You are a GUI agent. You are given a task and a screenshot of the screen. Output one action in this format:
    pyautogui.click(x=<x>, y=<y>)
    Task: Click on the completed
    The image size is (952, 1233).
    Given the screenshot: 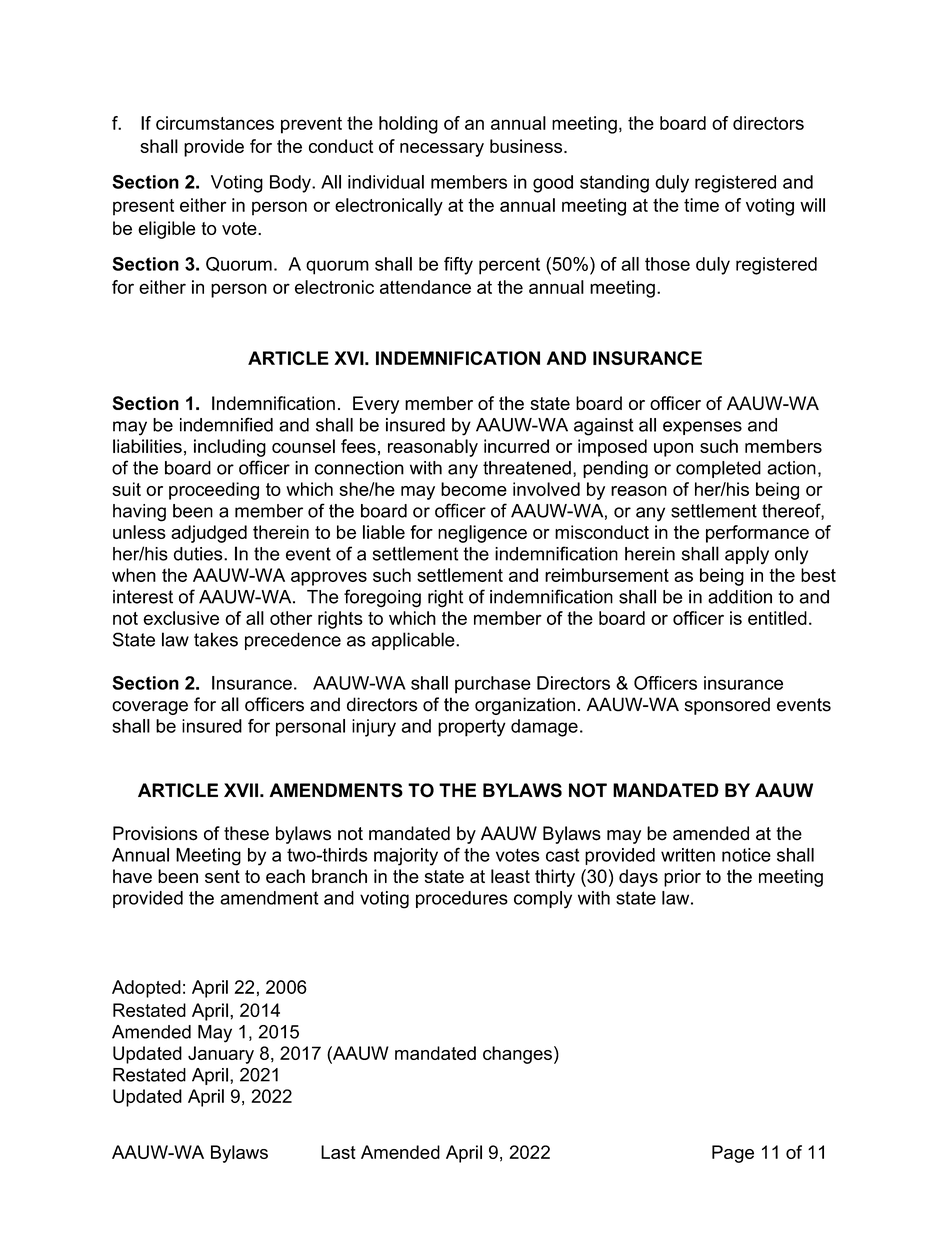 What is the action you would take?
    pyautogui.click(x=718, y=469)
